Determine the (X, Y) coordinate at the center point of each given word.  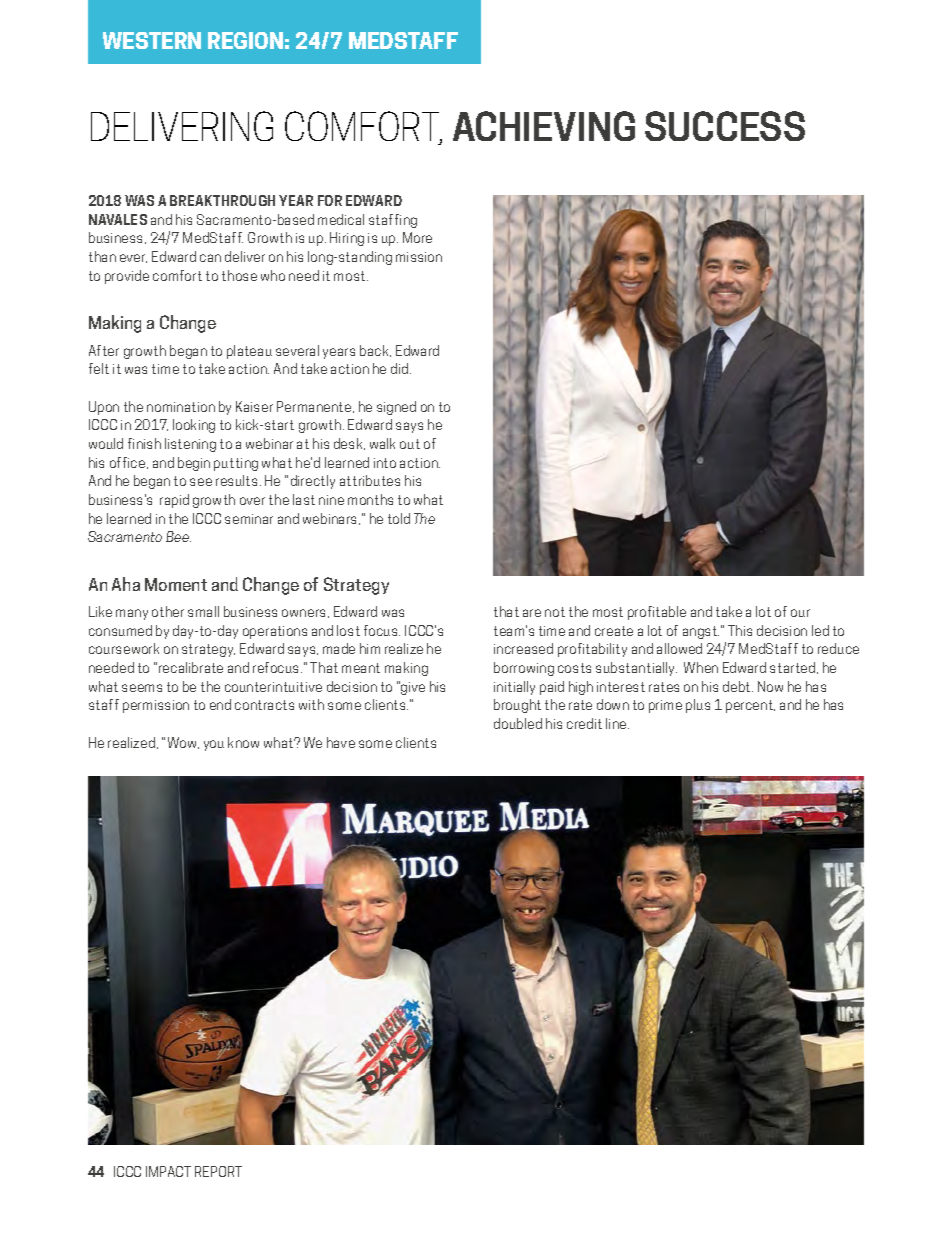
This (740, 630)
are (532, 613)
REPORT (218, 1171)
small (203, 611)
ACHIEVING (544, 126)
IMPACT (168, 1171)
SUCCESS (725, 126)
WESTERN (152, 40)
